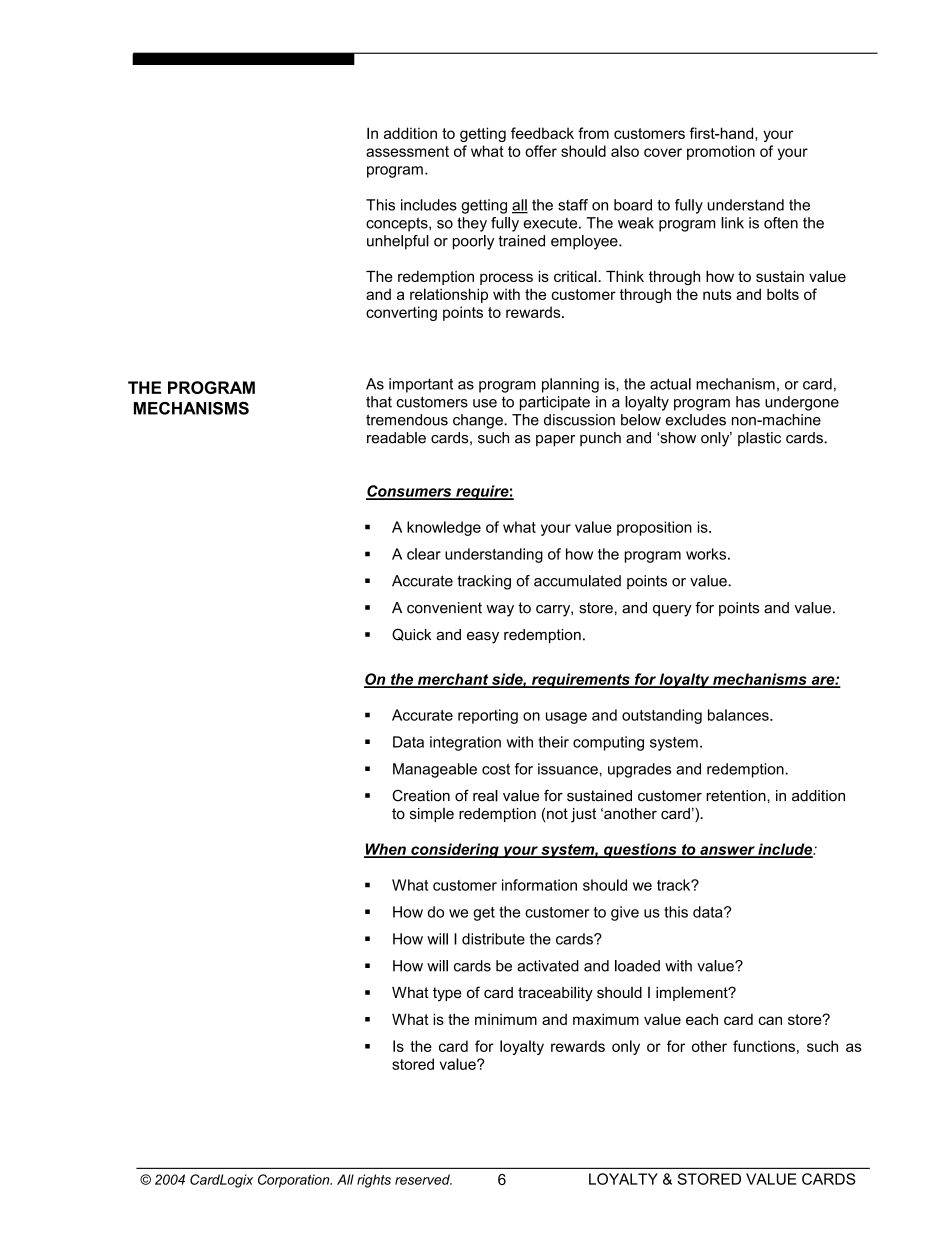 Image resolution: width=952 pixels, height=1233 pixels. What do you see at coordinates (721, 152) in the page?
I see `promotion` at bounding box center [721, 152].
